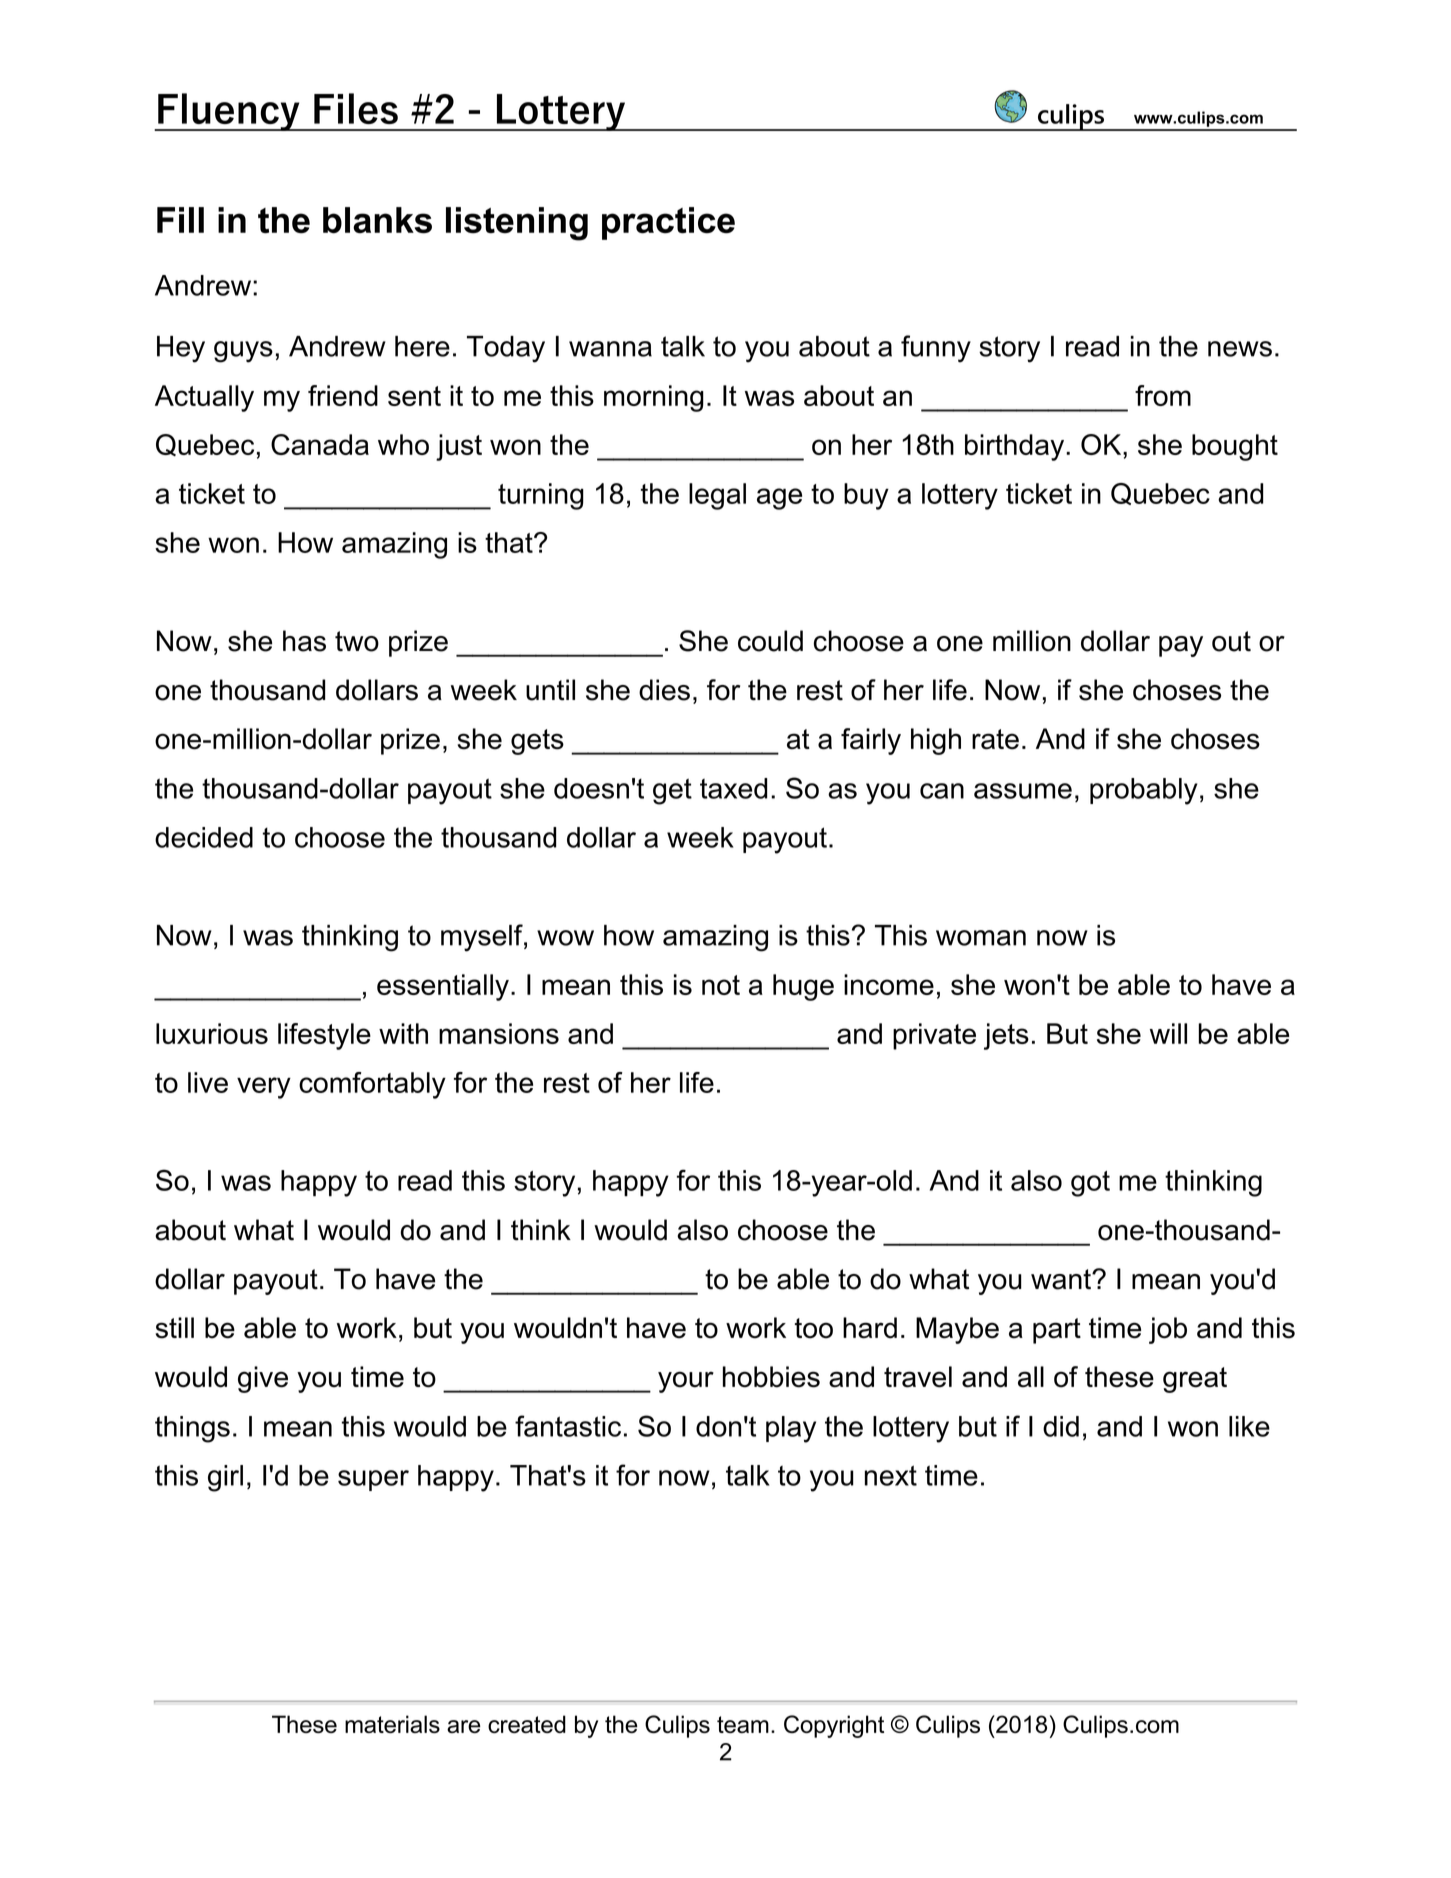 The width and height of the page is (1451, 1878). I want to click on job, so click(1168, 1330).
